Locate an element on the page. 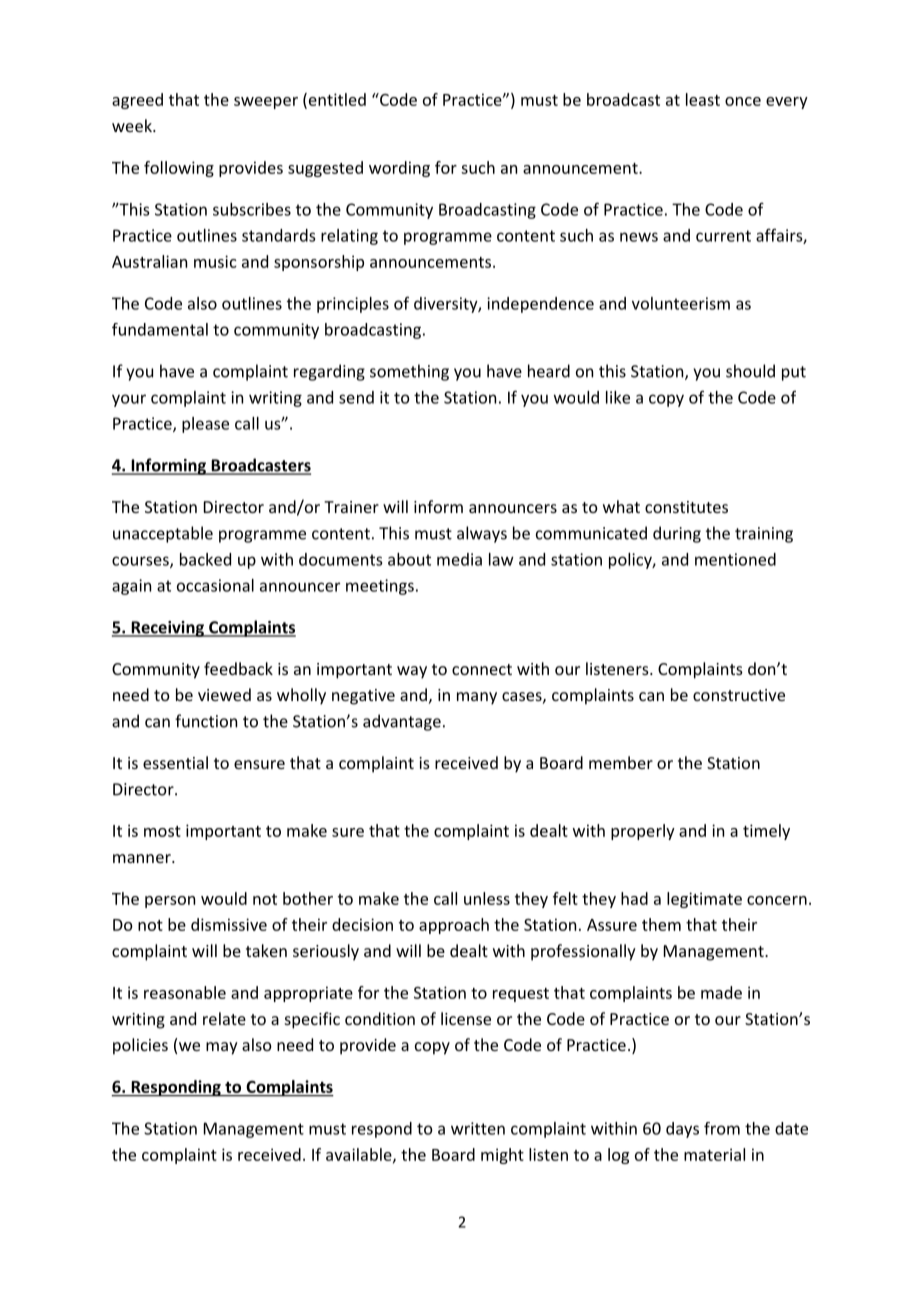 The image size is (924, 1308). timely is located at coordinates (766, 832).
